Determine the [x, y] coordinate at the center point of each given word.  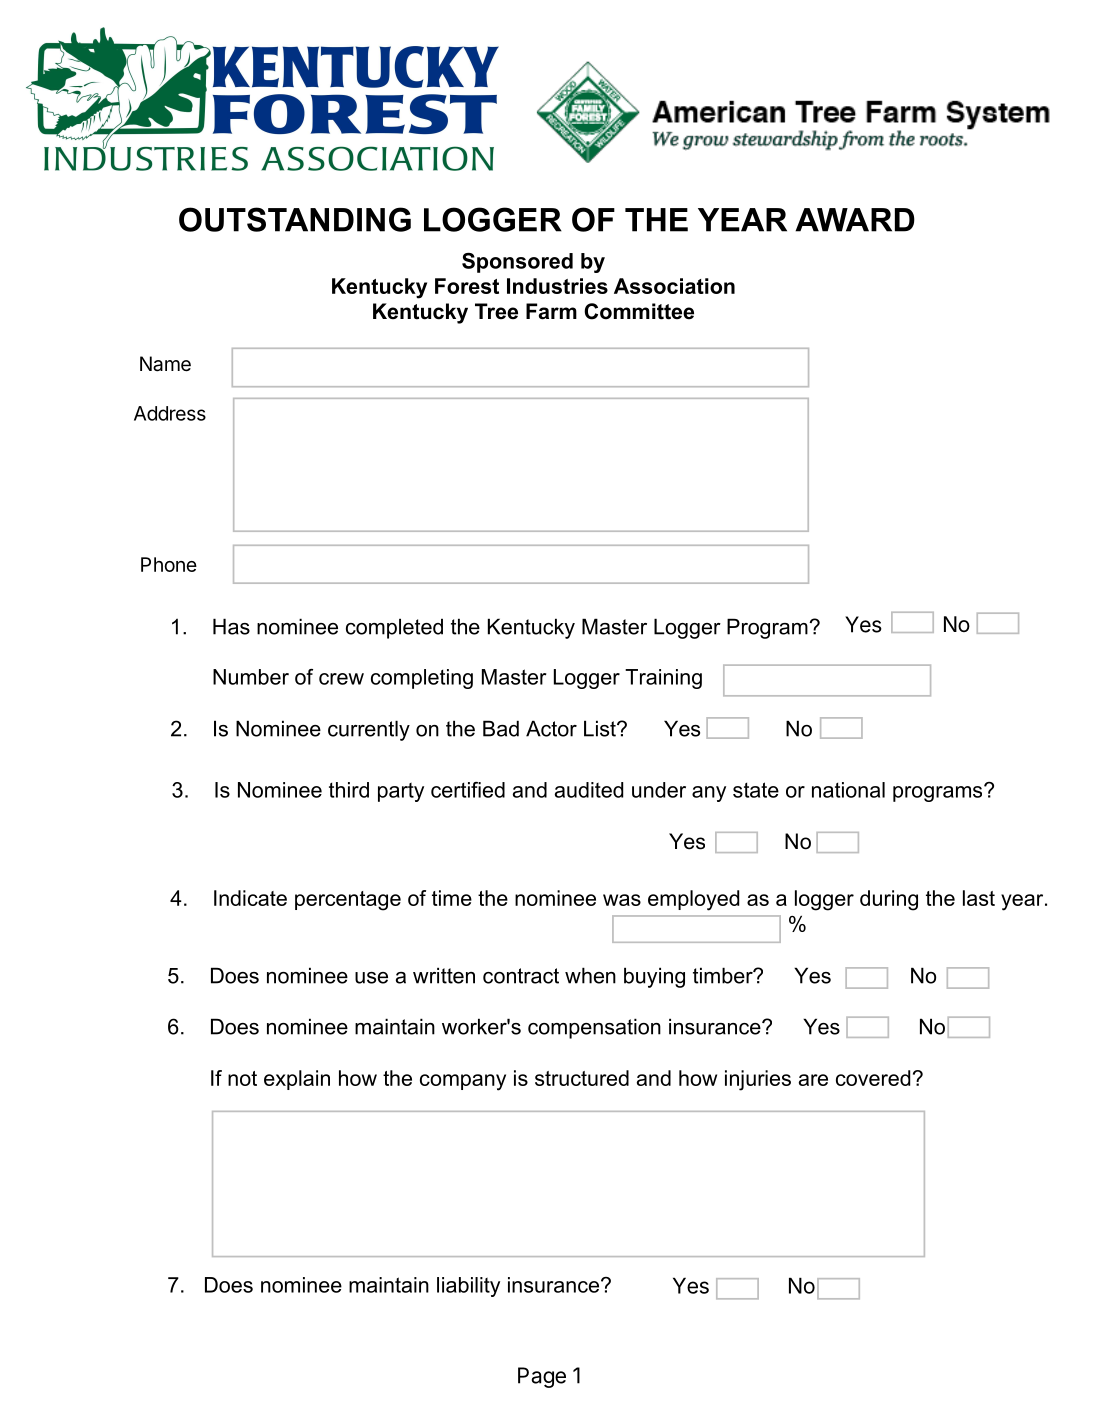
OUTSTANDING [295, 219]
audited [589, 790]
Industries [557, 286]
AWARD [855, 220]
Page [542, 1377]
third [349, 790]
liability [468, 1287]
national [848, 790]
